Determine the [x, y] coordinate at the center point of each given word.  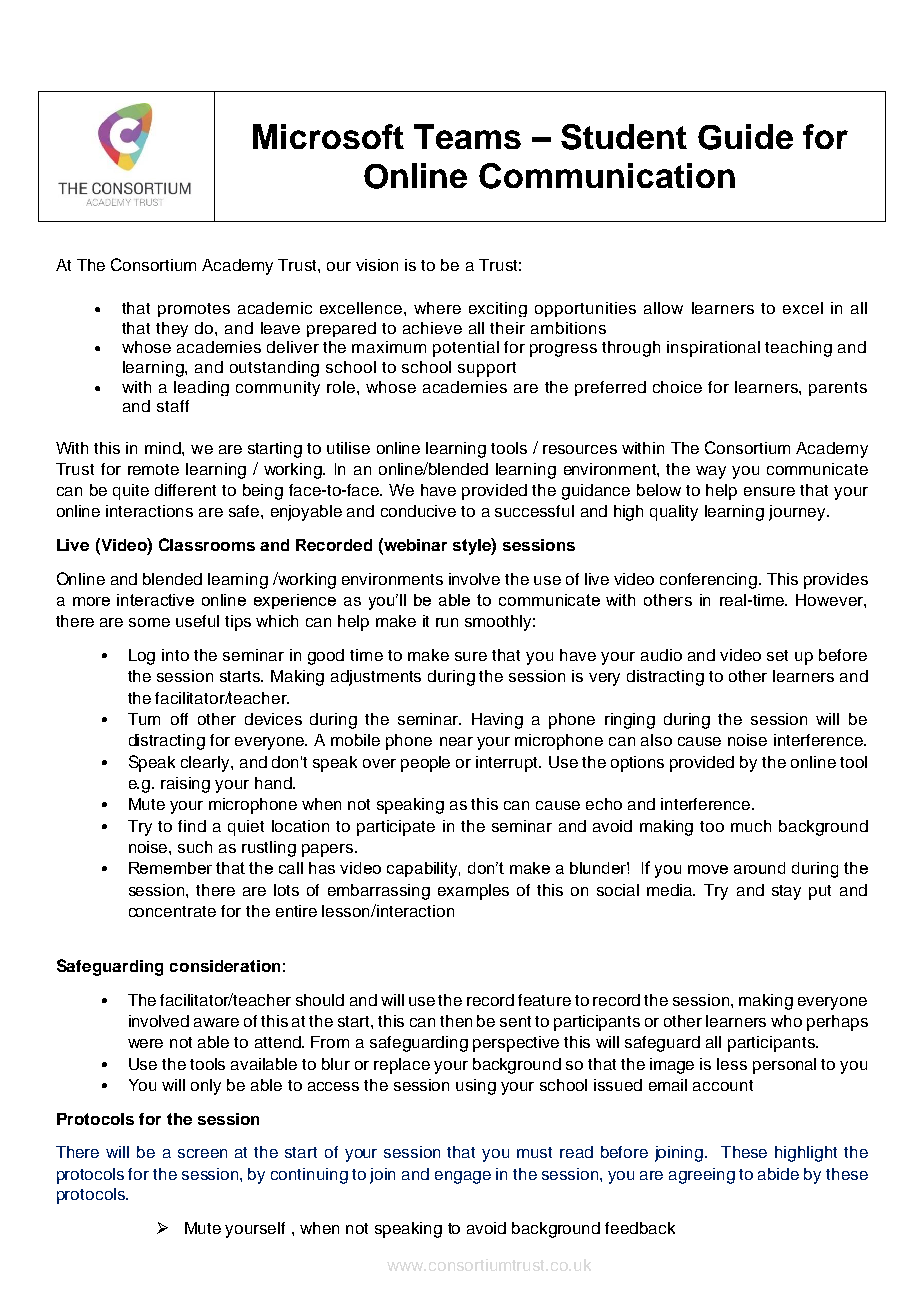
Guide [745, 137]
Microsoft [328, 136]
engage [463, 1177]
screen [202, 1153]
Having [497, 721]
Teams [467, 136]
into [175, 655]
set [777, 655]
